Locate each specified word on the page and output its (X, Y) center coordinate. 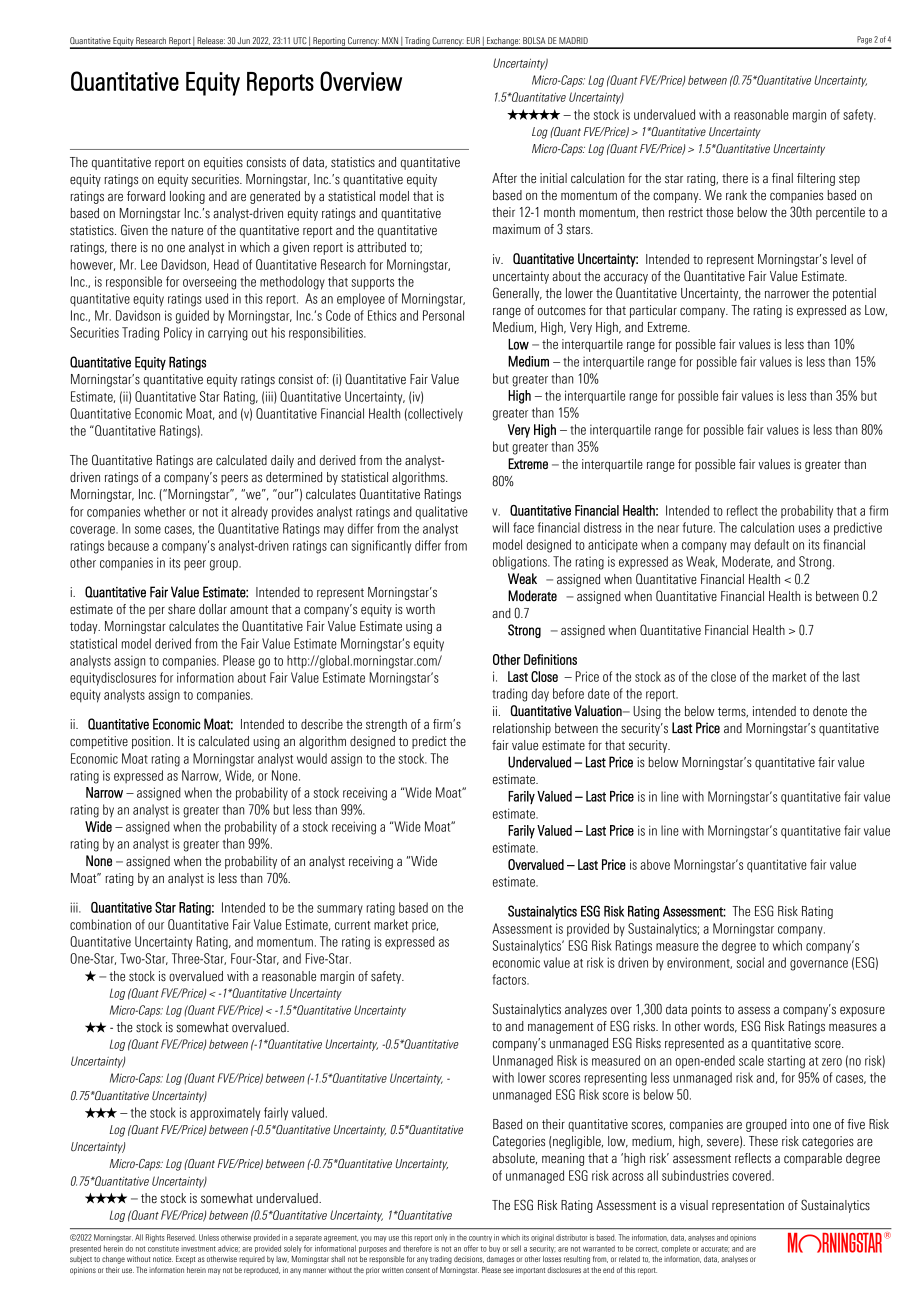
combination (100, 924)
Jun (243, 40)
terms (733, 712)
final (782, 178)
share (181, 609)
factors (510, 979)
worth (420, 609)
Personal (443, 315)
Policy (178, 333)
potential (854, 294)
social (750, 962)
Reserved (181, 1237)
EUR (473, 40)
